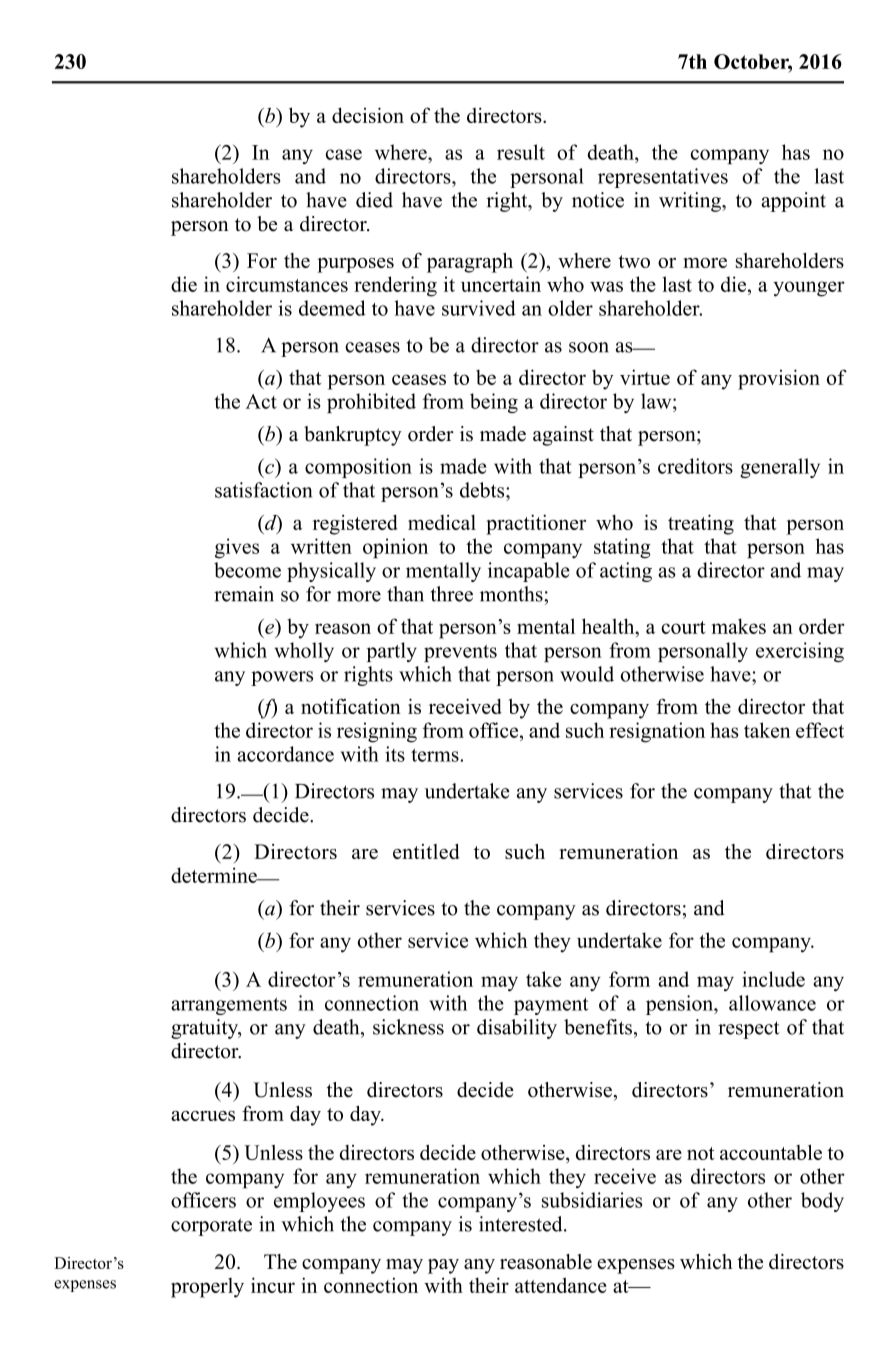  What do you see at coordinates (460, 653) in the screenshot?
I see `prevents` at bounding box center [460, 653].
